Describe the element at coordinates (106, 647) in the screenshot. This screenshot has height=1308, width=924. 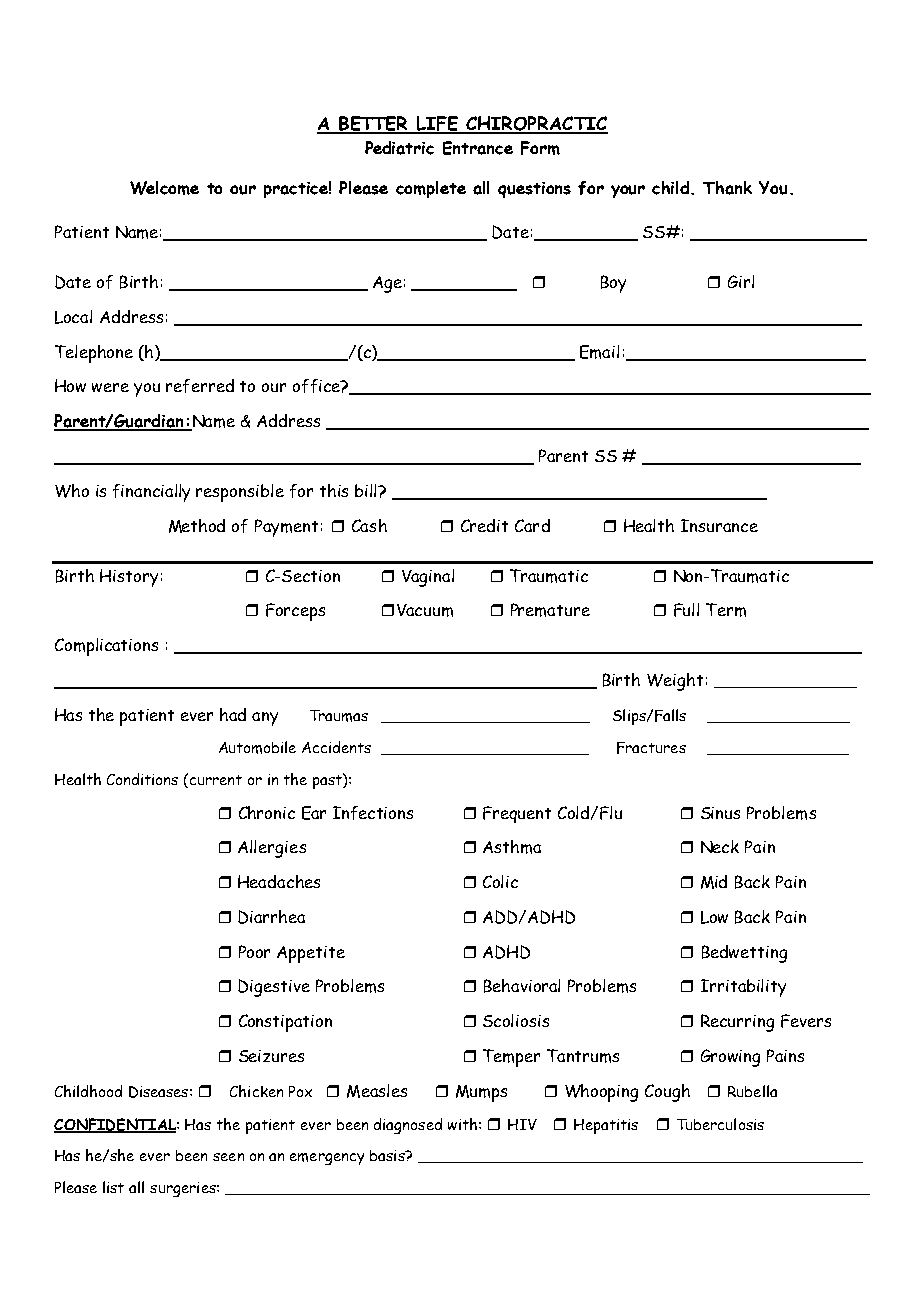
I see `Complications` at that location.
